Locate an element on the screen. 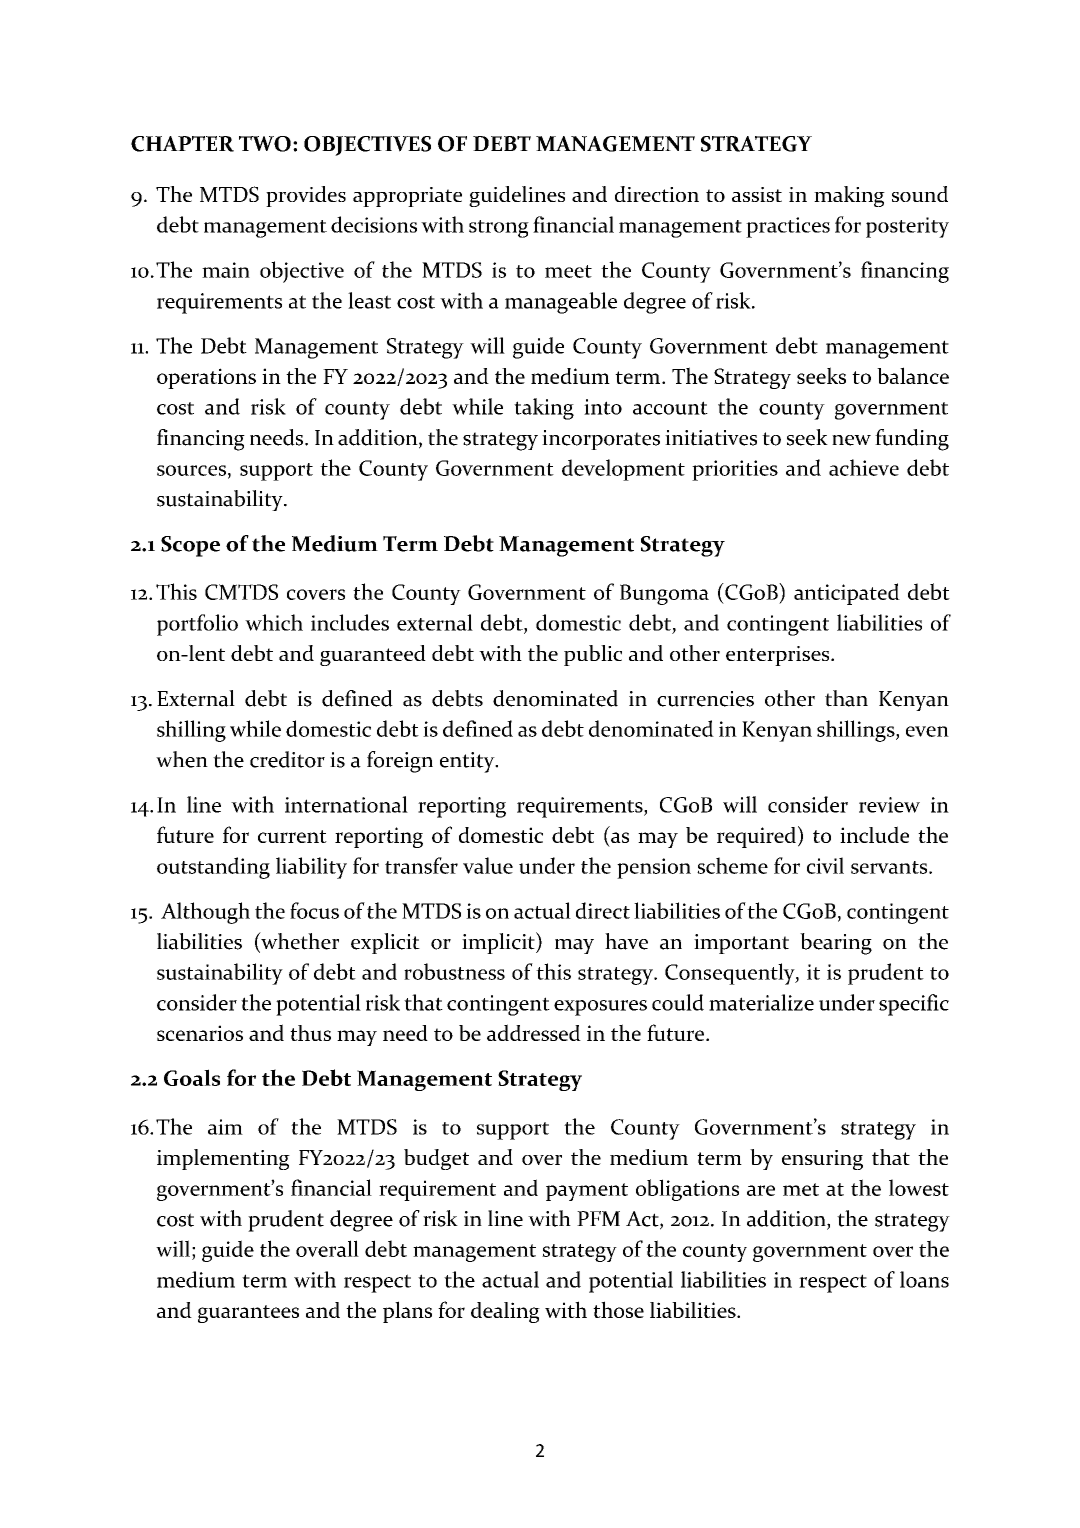 The width and height of the screenshot is (1080, 1528). provides is located at coordinates (306, 196).
